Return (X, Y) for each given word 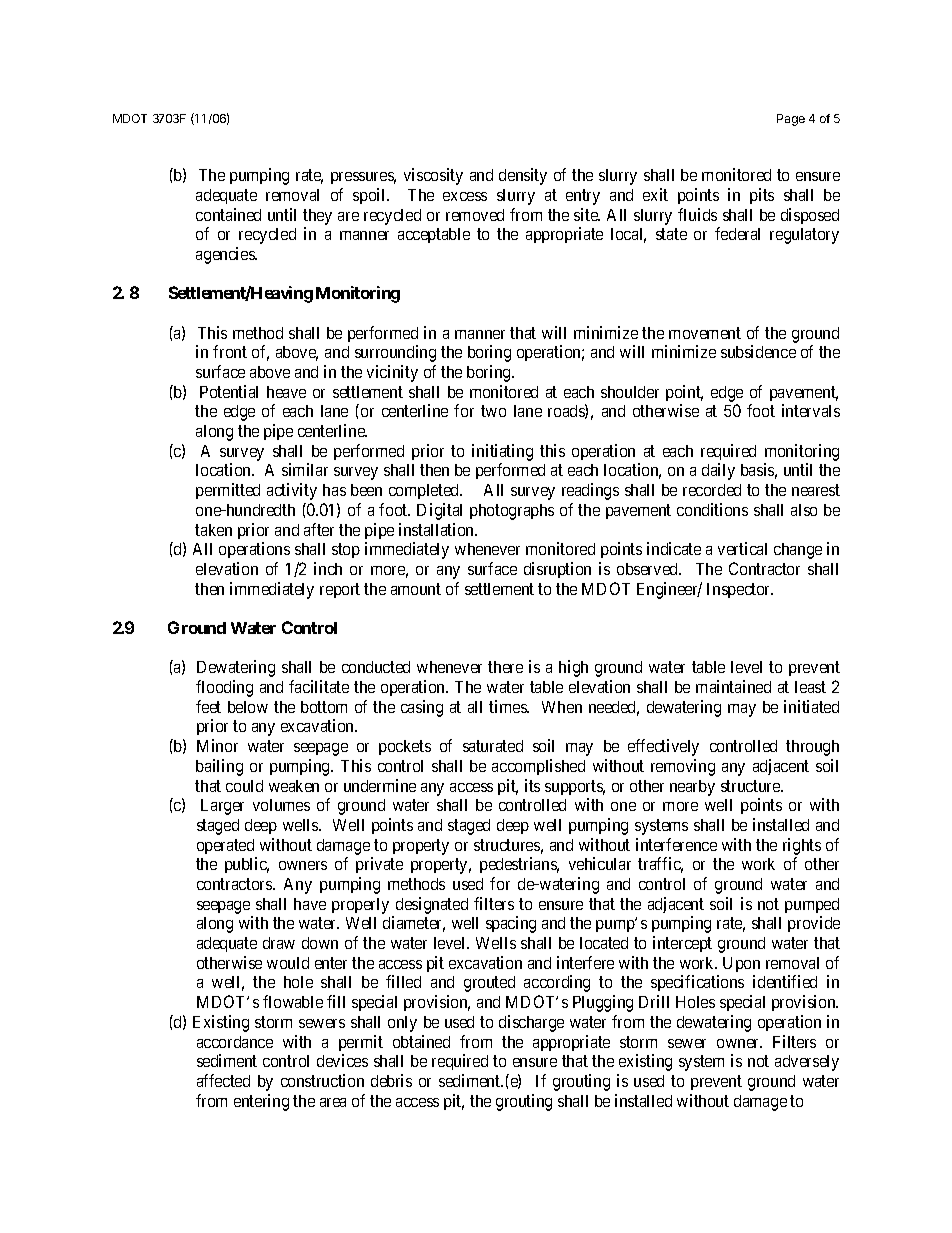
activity (292, 491)
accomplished (538, 767)
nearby (692, 788)
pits (762, 196)
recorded (712, 490)
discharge (531, 1023)
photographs (512, 512)
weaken (294, 786)
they (317, 217)
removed (475, 215)
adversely (807, 1063)
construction (322, 1080)
